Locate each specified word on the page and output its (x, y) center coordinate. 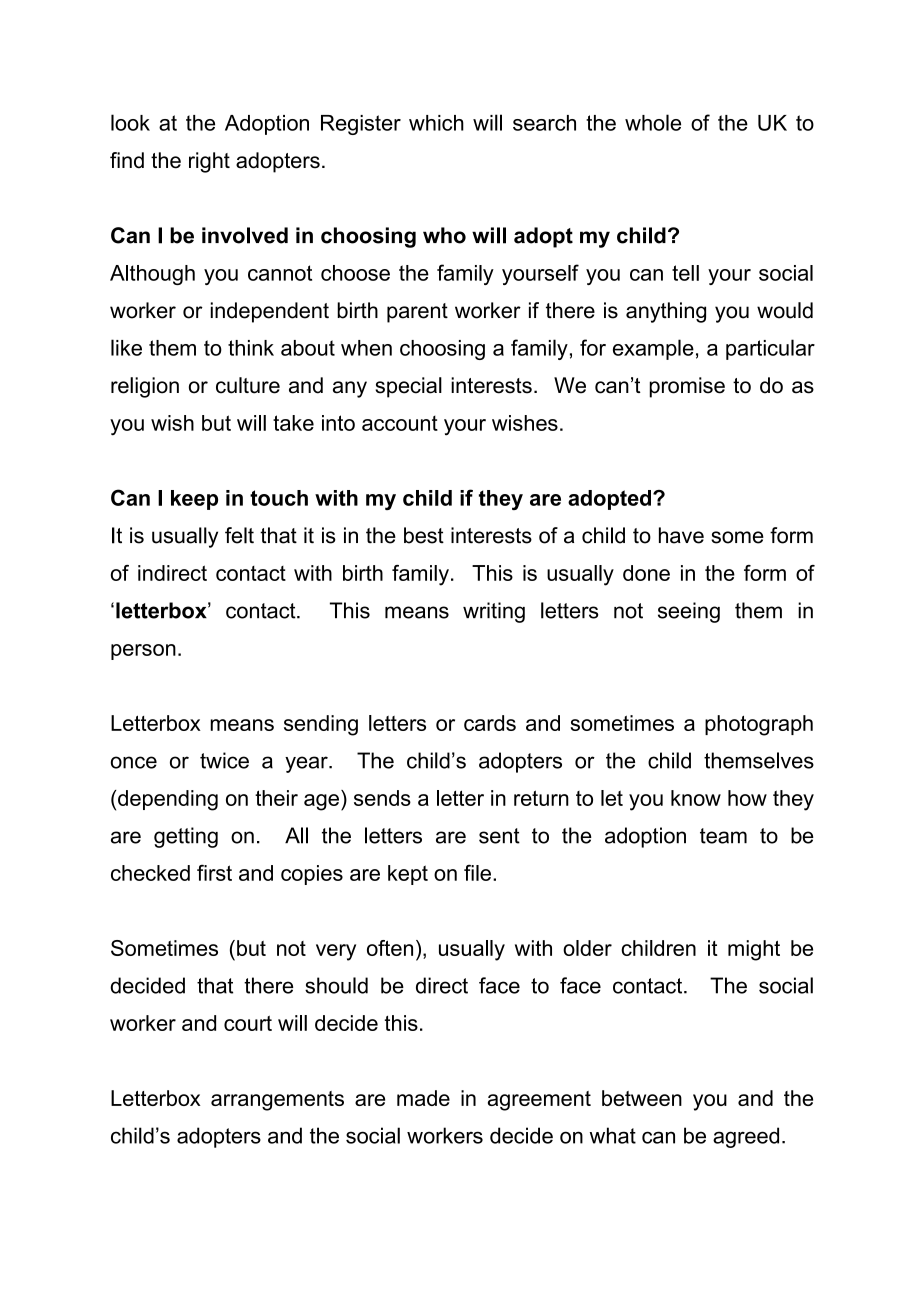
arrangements (277, 1101)
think (251, 348)
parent (417, 313)
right (209, 162)
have (681, 535)
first (214, 873)
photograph (759, 725)
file (477, 872)
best (424, 535)
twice (224, 760)
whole (653, 122)
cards (490, 723)
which (436, 123)
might (754, 950)
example (653, 349)
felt (239, 535)
